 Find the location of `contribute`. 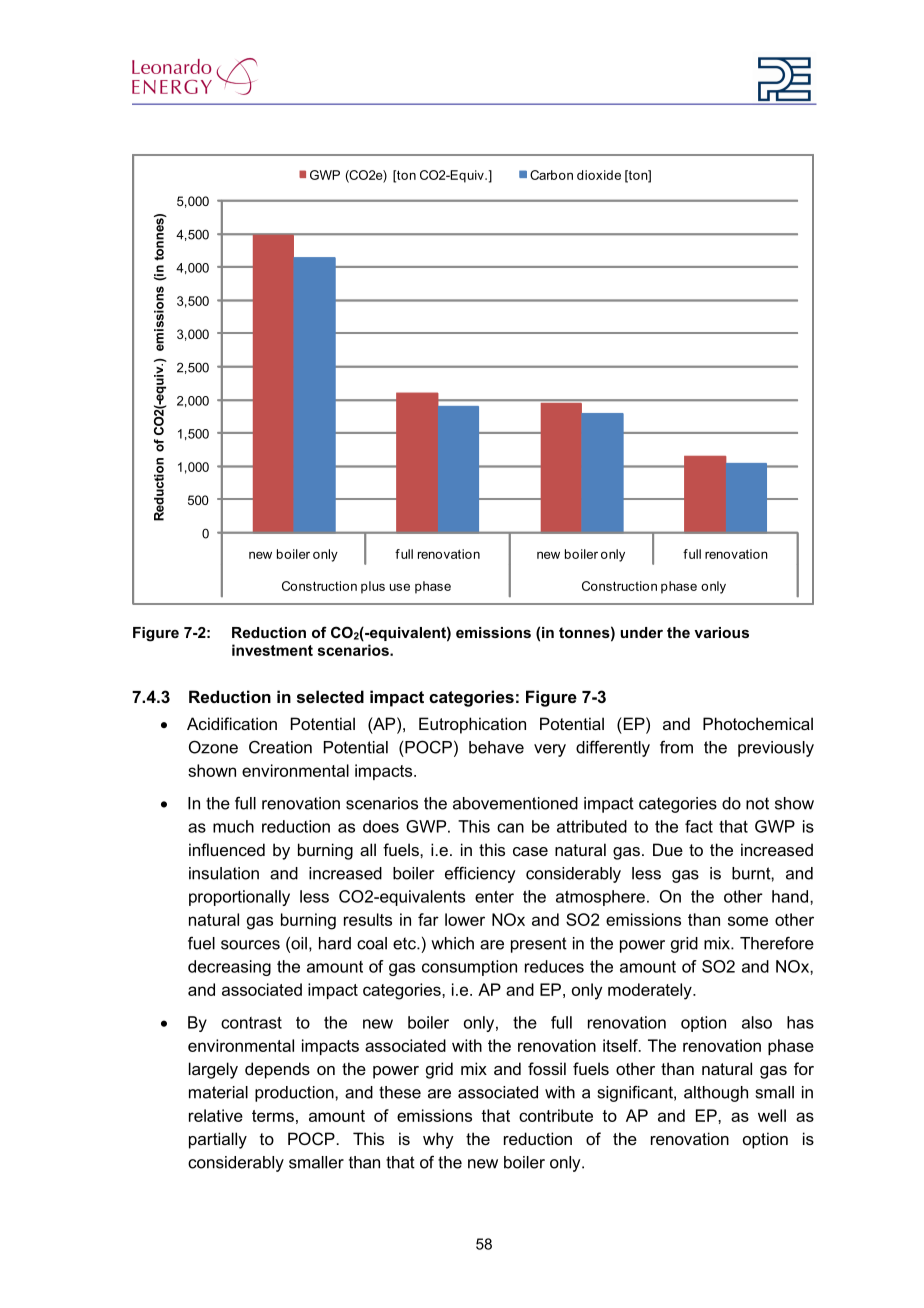

contribute is located at coordinates (556, 1115).
